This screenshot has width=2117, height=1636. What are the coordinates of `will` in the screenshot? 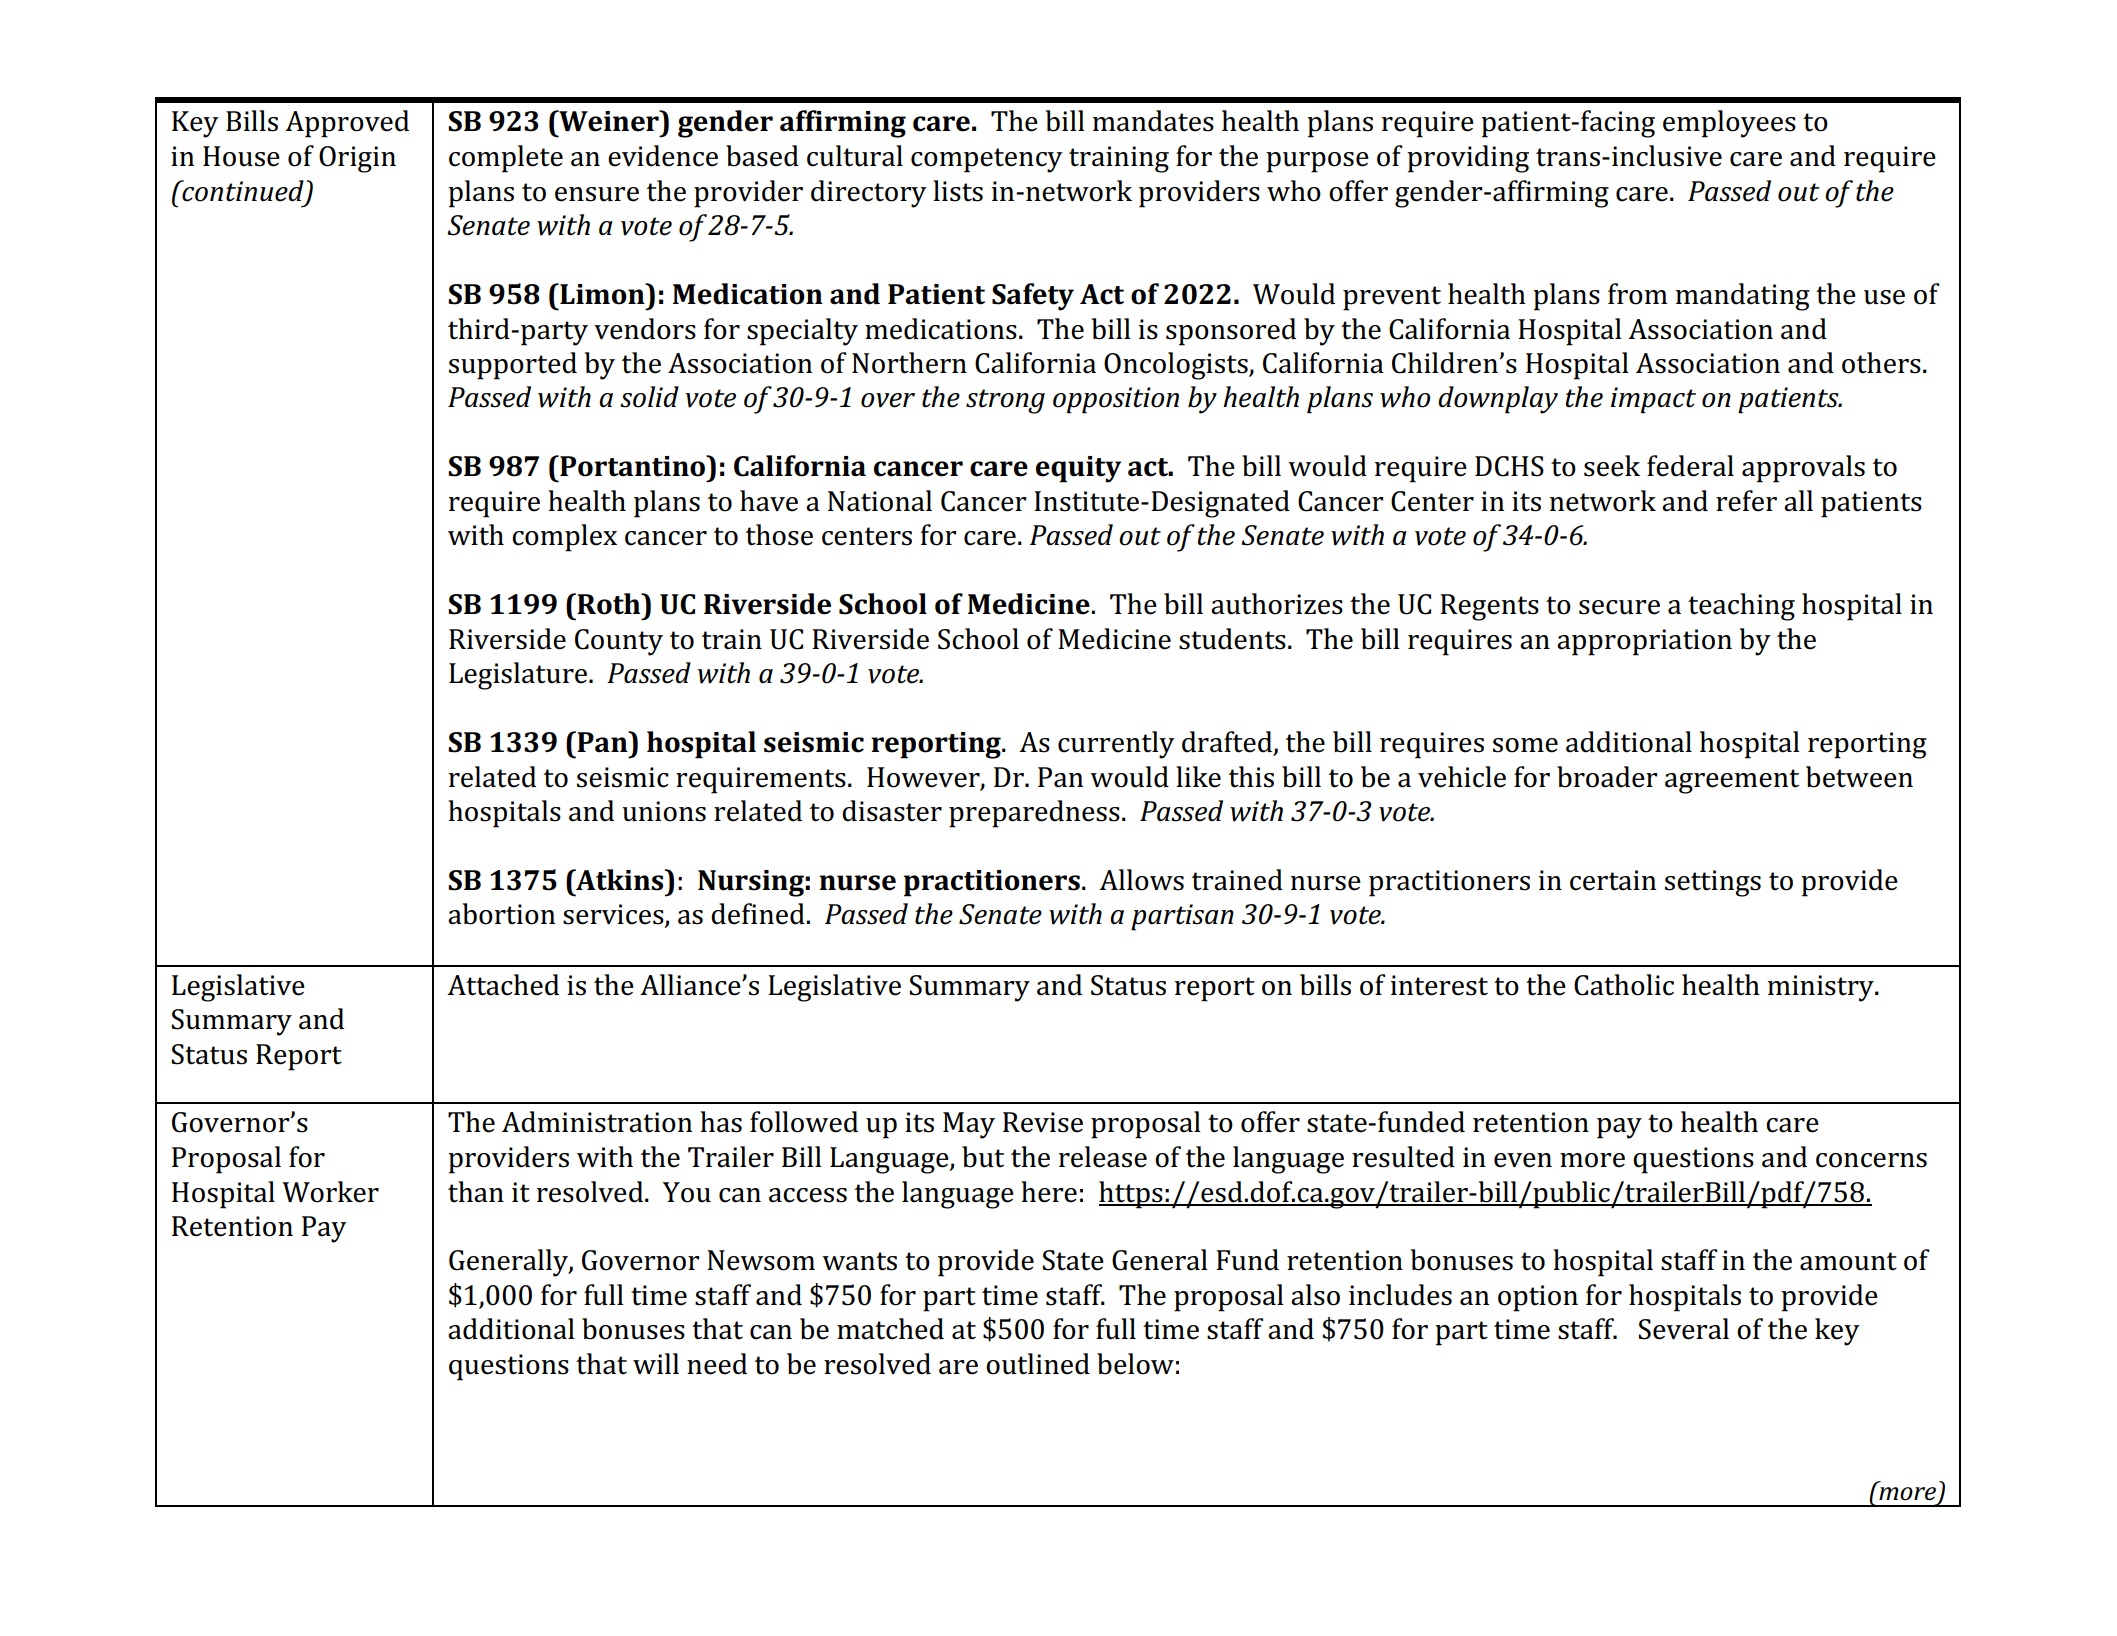 It's located at (656, 1363).
